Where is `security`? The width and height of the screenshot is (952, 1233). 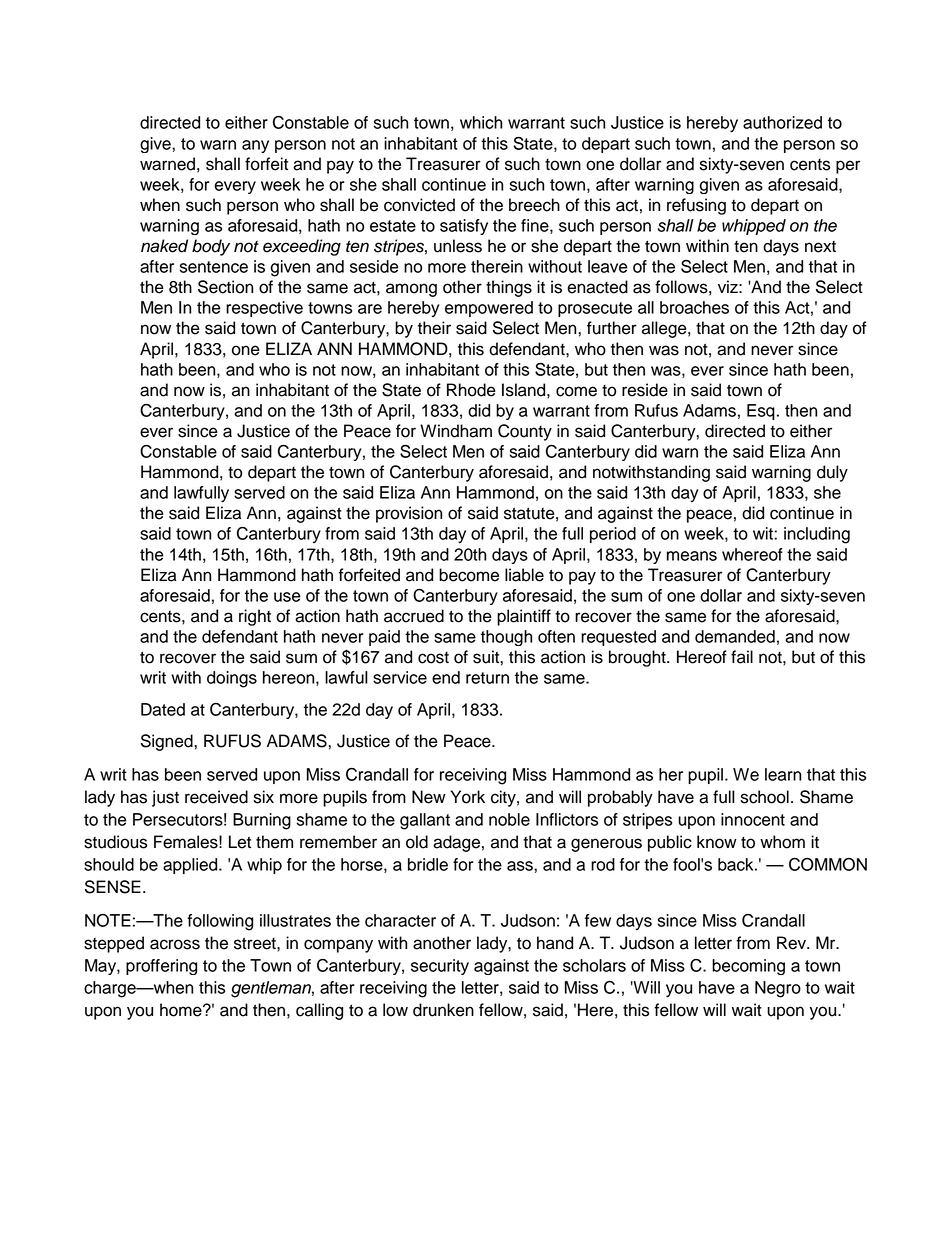
security is located at coordinates (440, 967).
